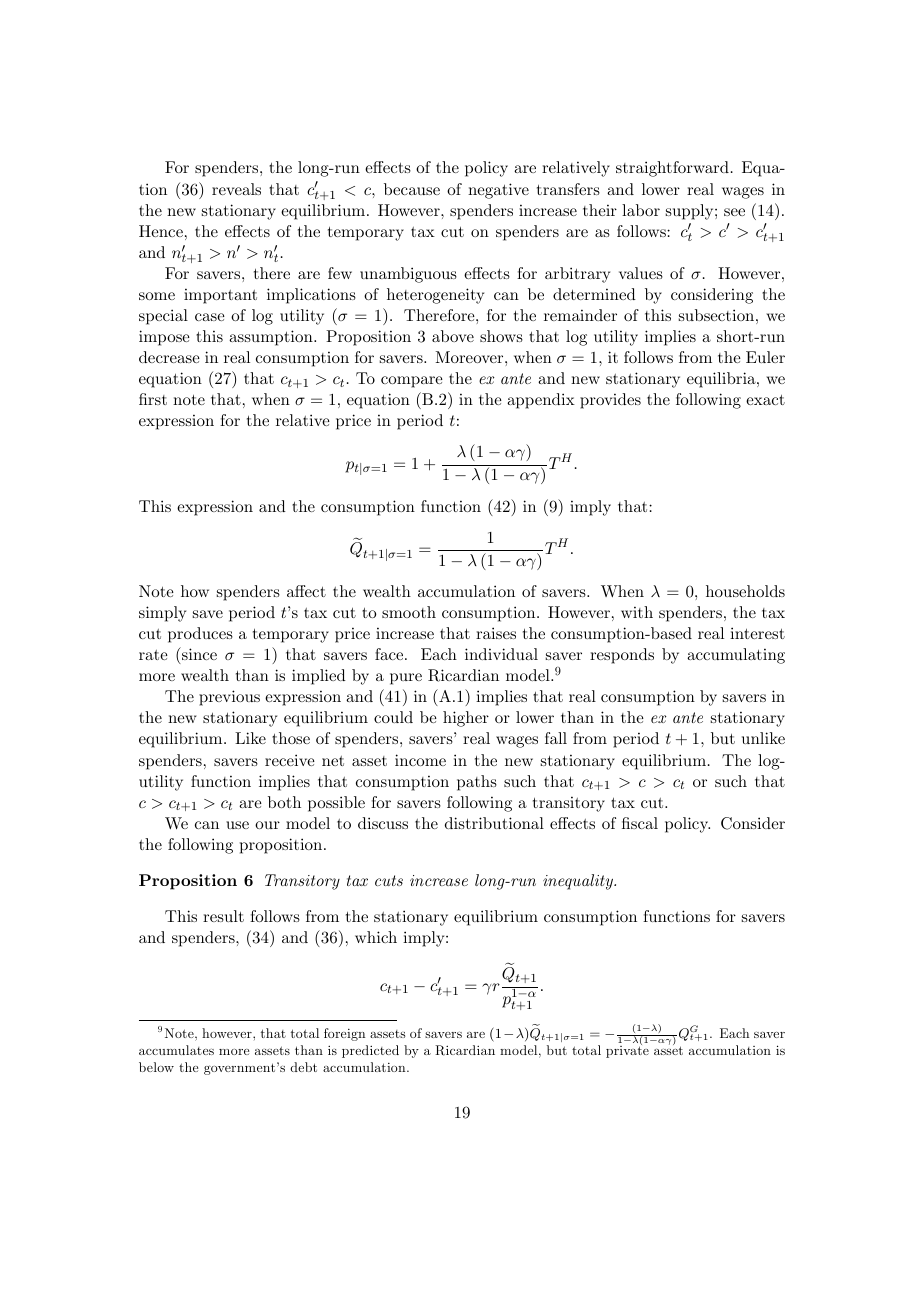  I want to click on accumulates, so click(176, 1050).
